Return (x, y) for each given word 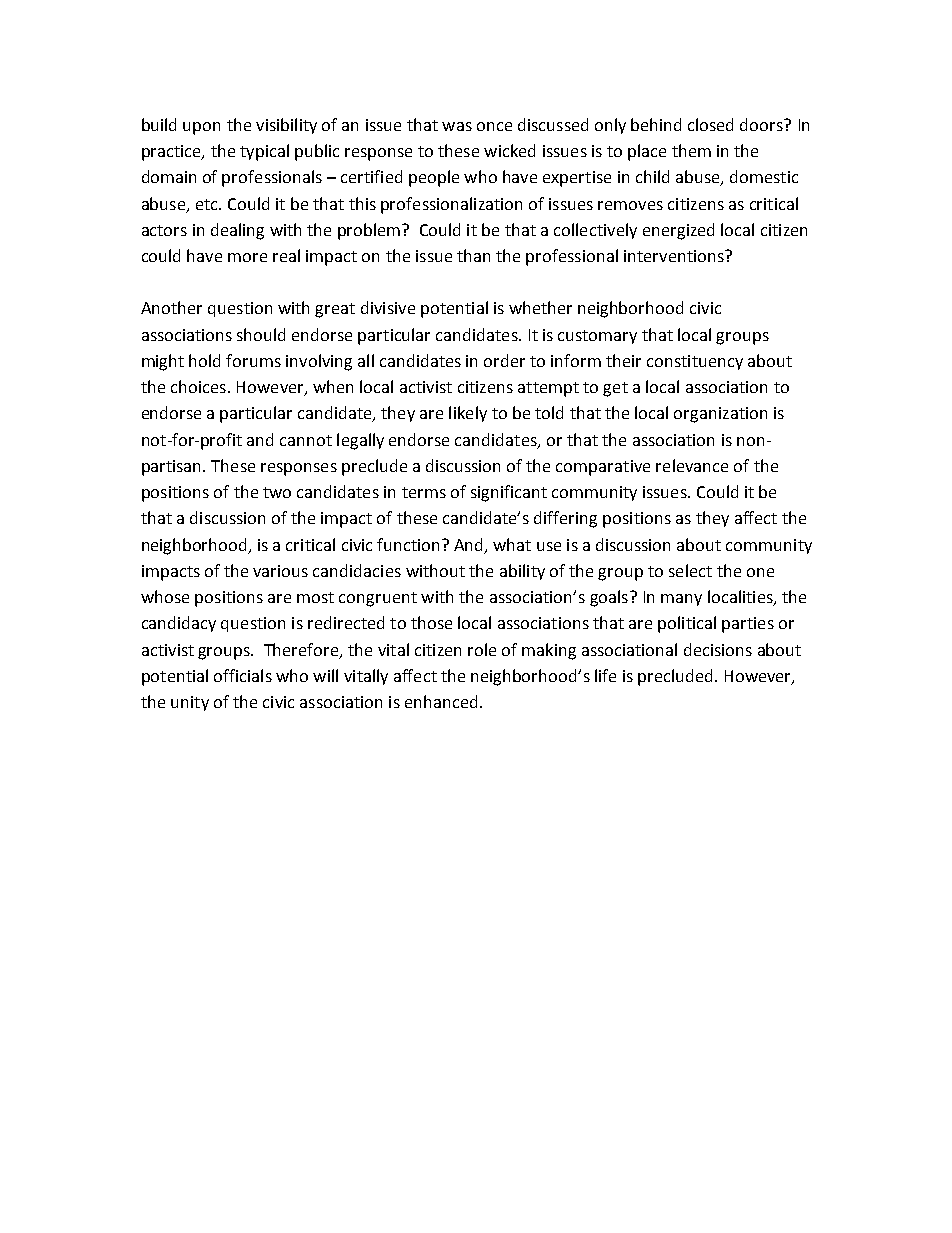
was (457, 126)
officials (243, 675)
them (691, 150)
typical (264, 152)
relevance (692, 465)
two (277, 492)
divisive (388, 307)
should (261, 334)
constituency (695, 362)
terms (424, 492)
